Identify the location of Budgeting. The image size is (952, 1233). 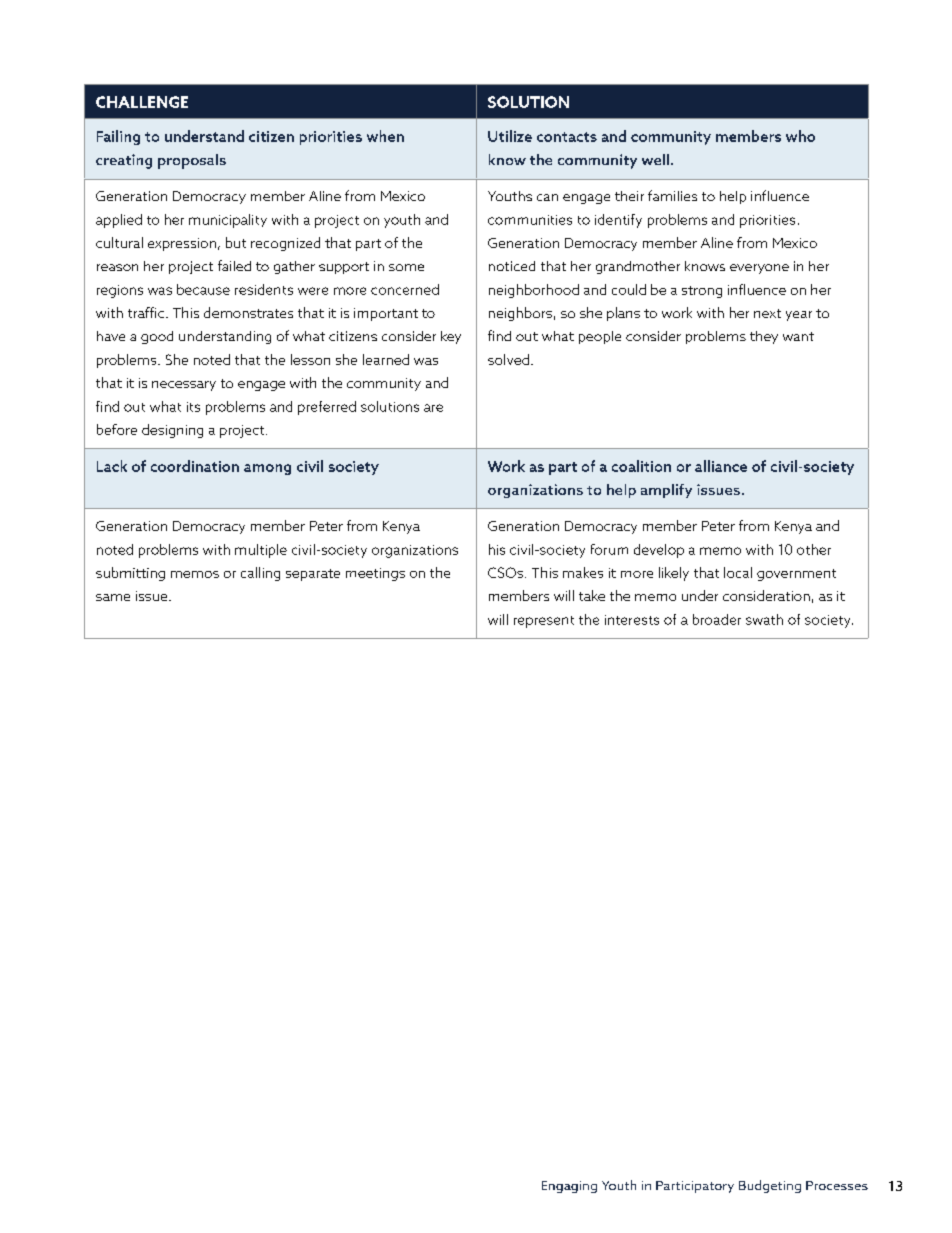
(770, 1186).
